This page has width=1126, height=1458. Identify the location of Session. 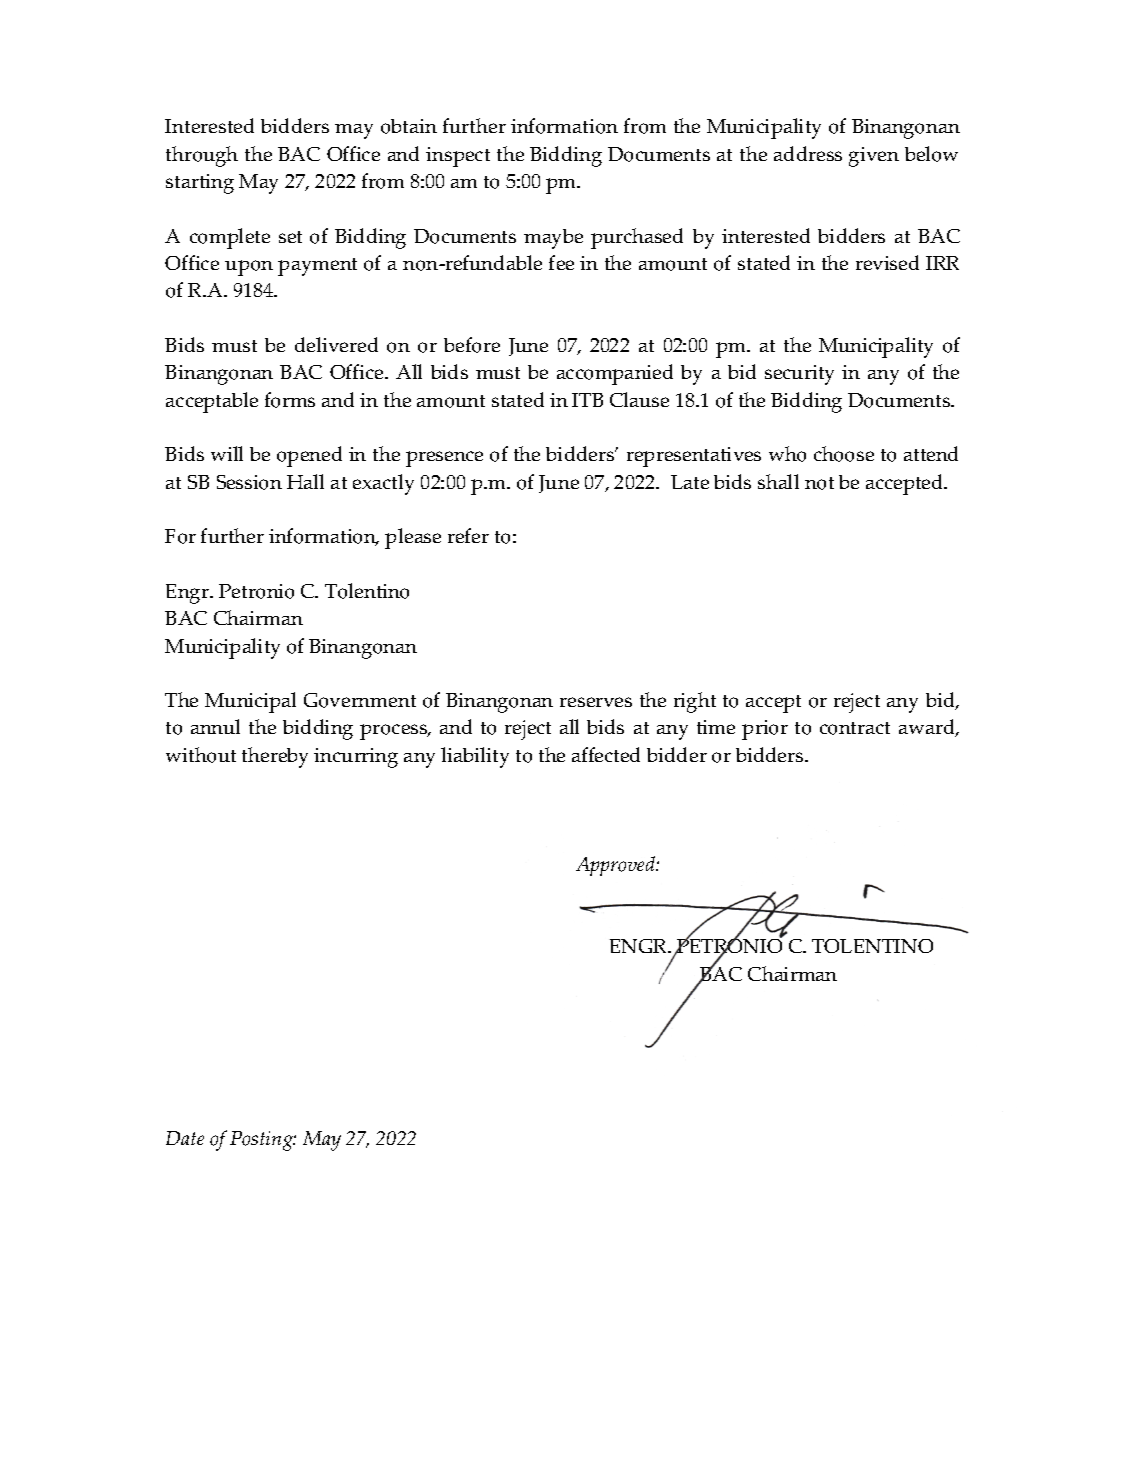
(249, 482).
